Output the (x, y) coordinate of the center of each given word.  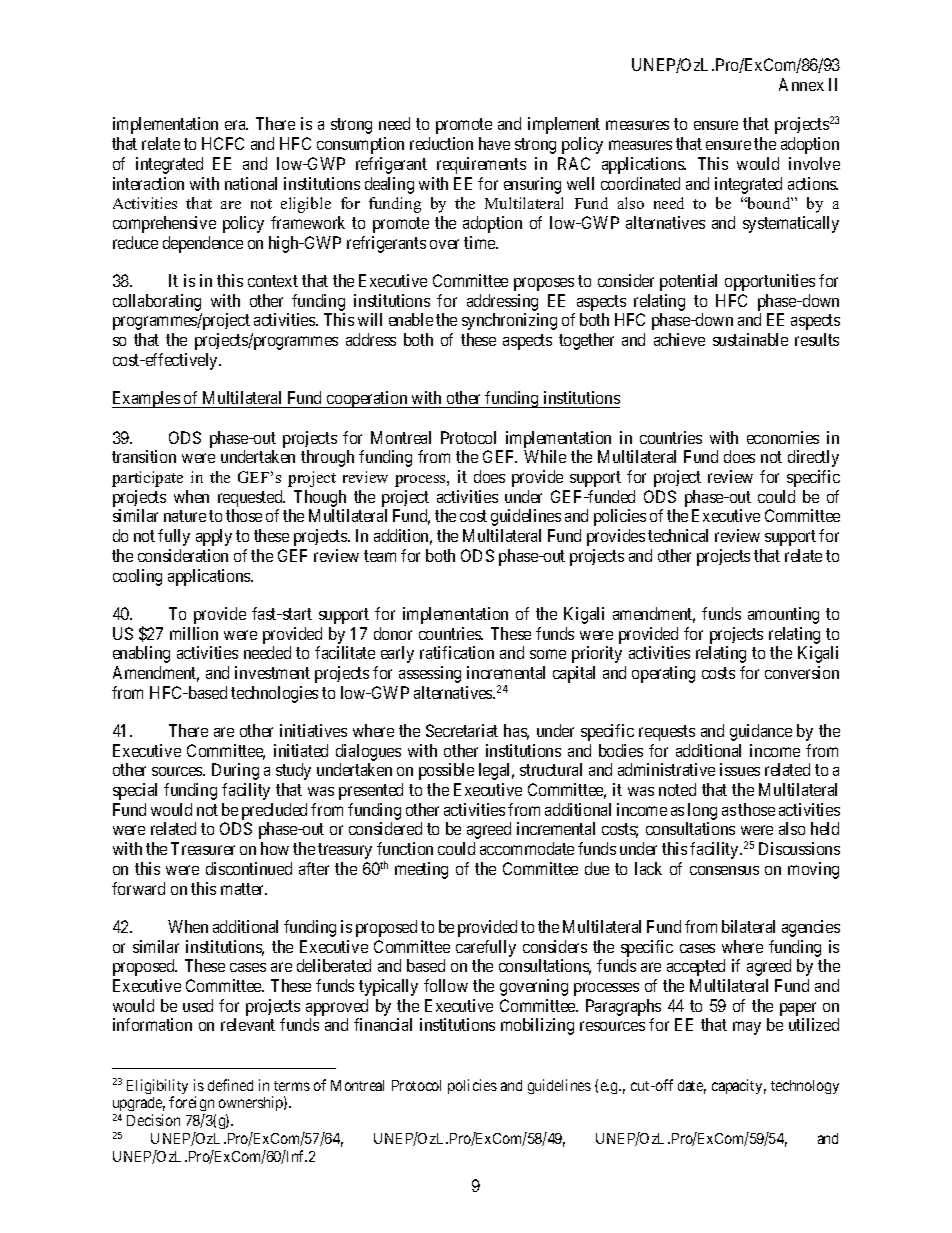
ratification (457, 652)
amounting (783, 615)
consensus (724, 870)
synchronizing (509, 321)
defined (230, 1085)
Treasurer (203, 848)
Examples (146, 399)
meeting (421, 870)
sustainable (750, 339)
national (251, 183)
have (494, 143)
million (194, 633)
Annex (801, 84)
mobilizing (537, 1026)
